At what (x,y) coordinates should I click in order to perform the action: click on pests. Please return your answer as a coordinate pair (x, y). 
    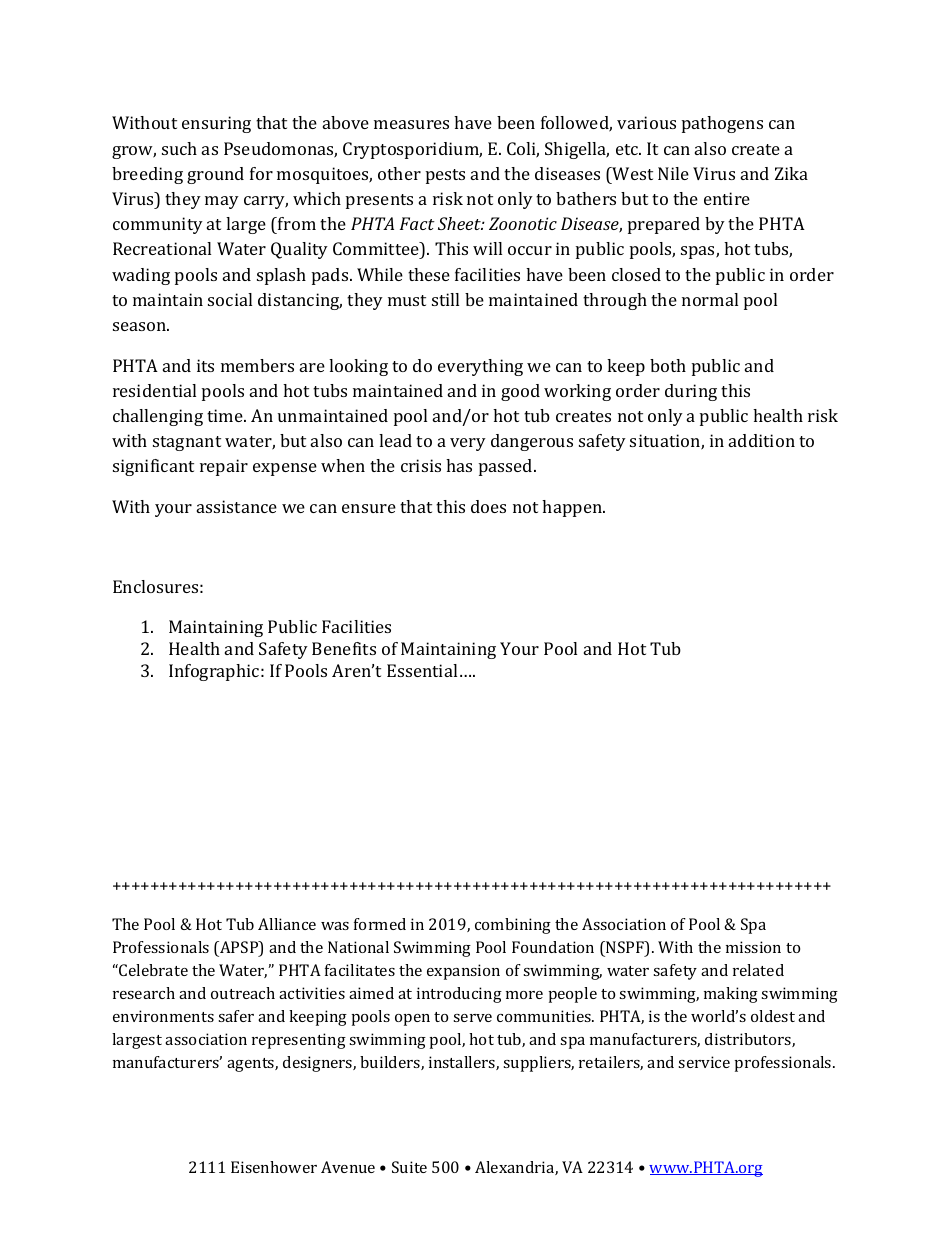
    Looking at the image, I should click on (445, 176).
